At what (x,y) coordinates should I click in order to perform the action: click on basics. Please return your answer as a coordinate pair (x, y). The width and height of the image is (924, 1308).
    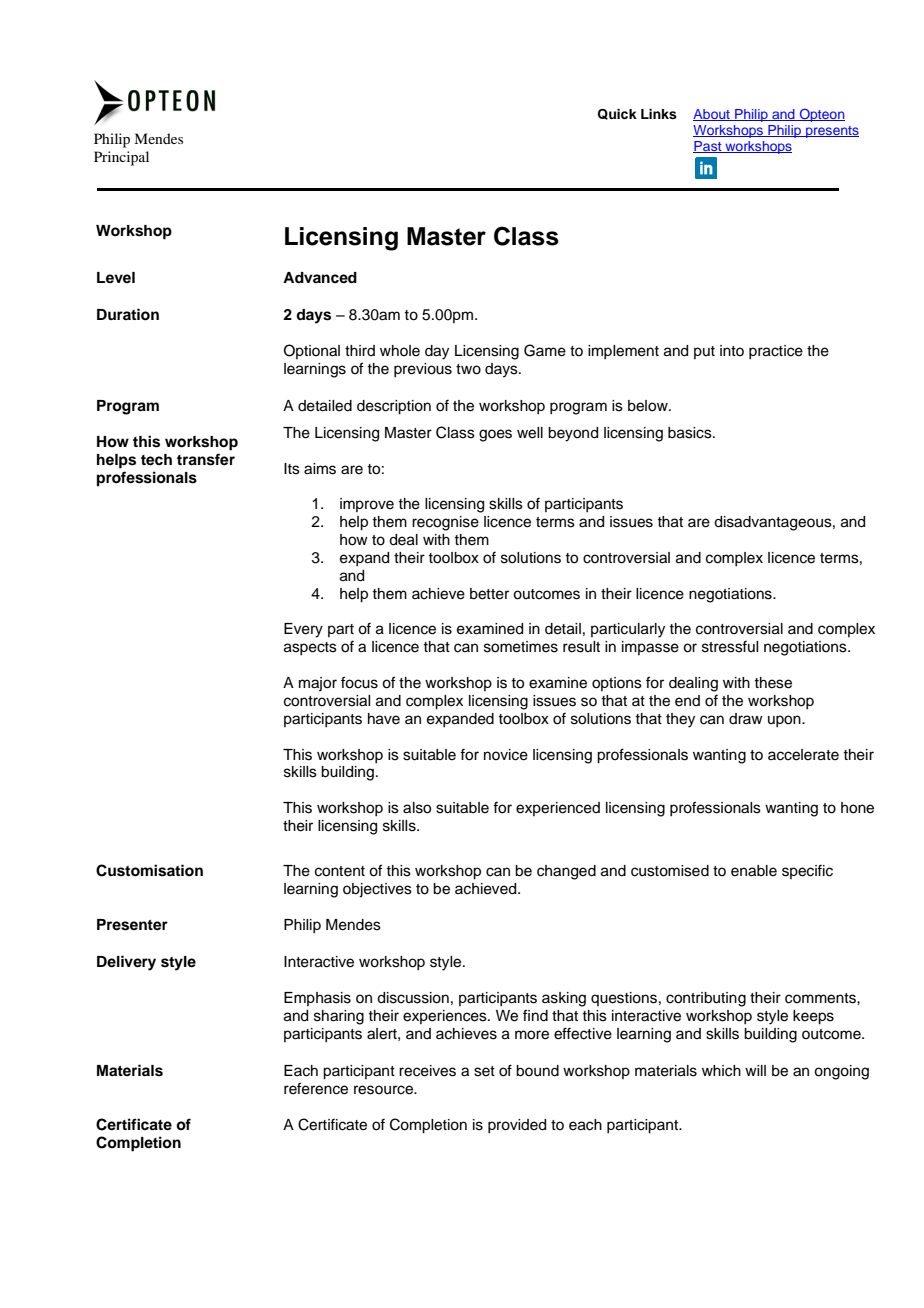
    Looking at the image, I should click on (691, 433).
